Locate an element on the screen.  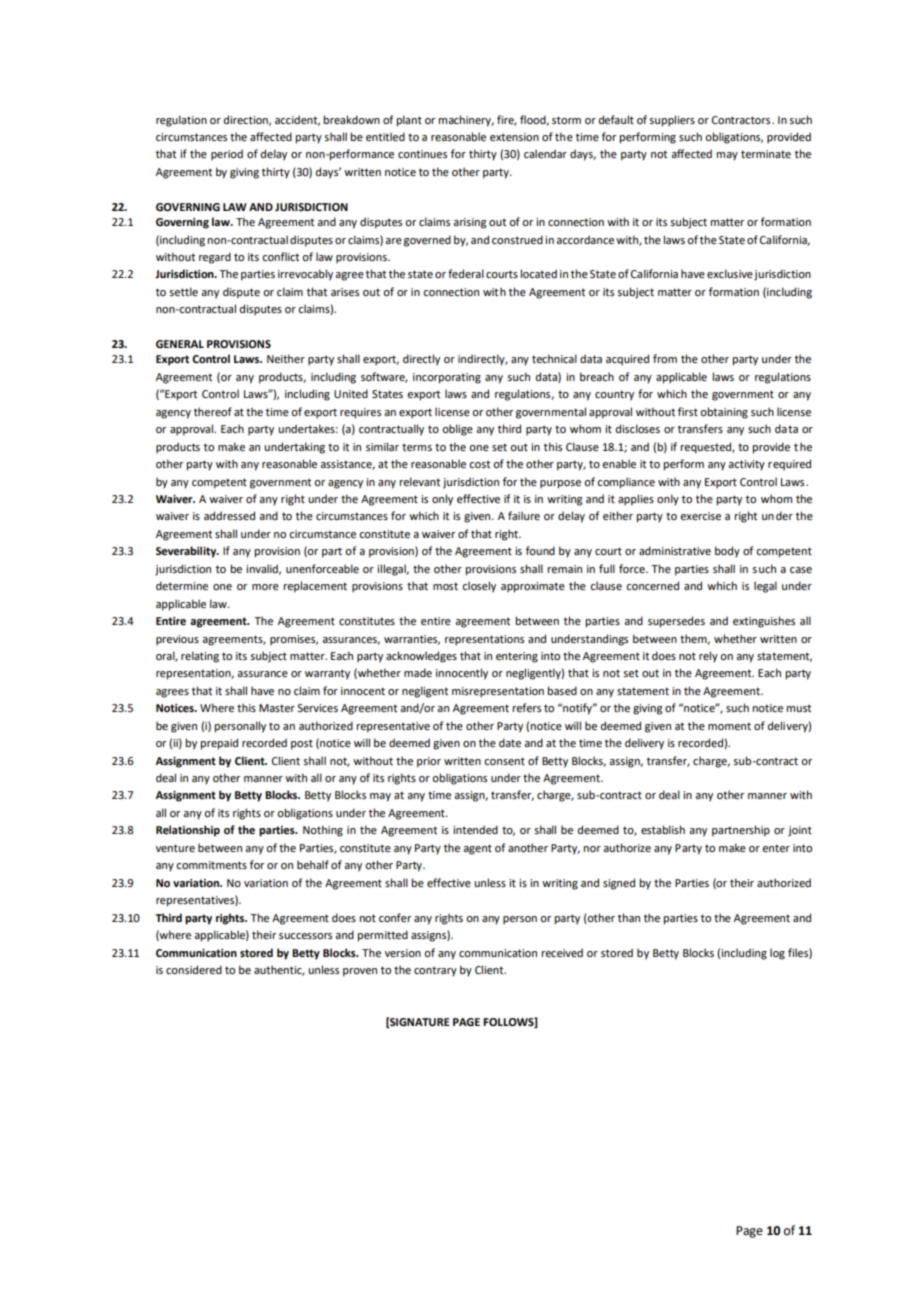
obtaining is located at coordinates (724, 413).
